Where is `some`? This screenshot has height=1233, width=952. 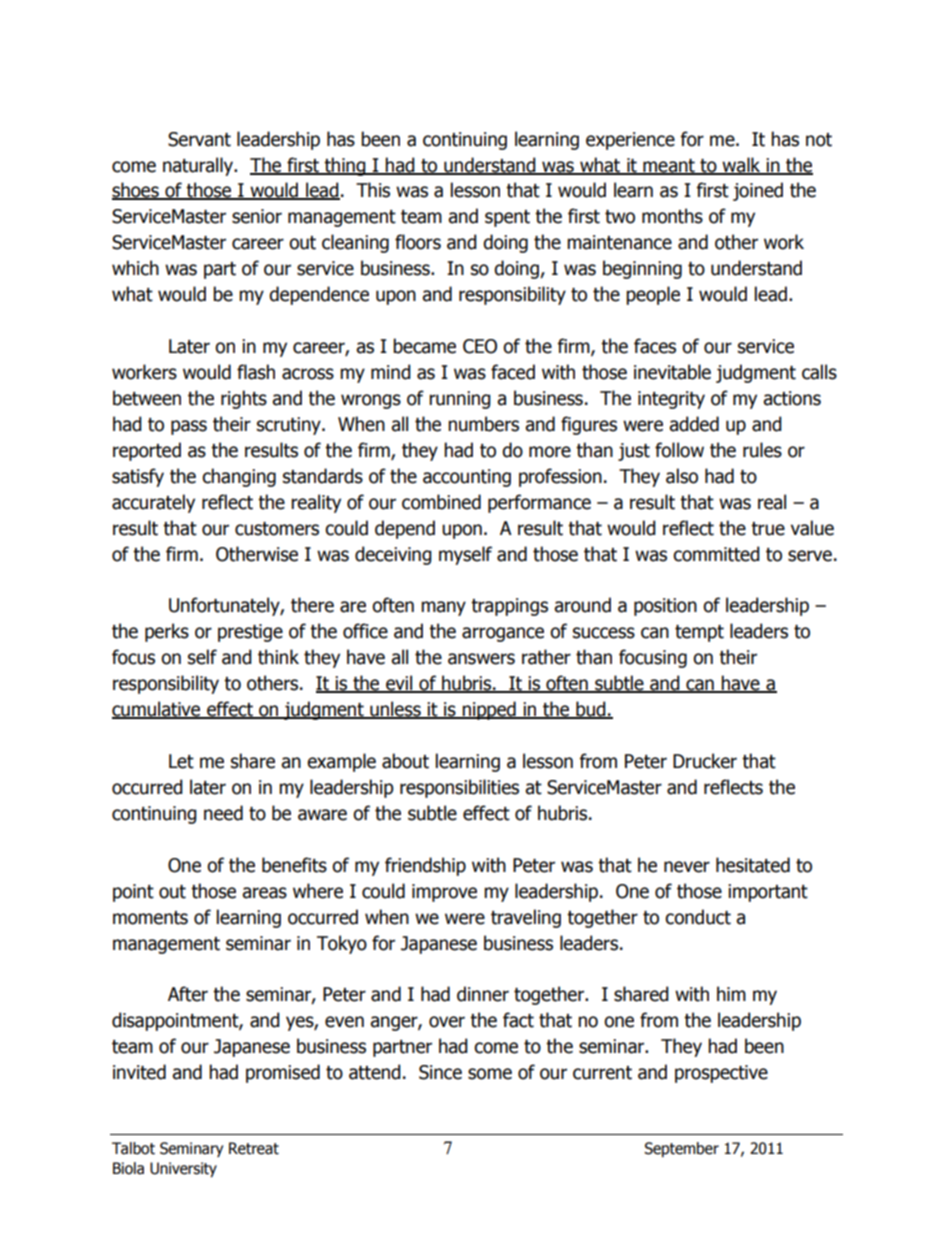
some is located at coordinates (490, 1074).
